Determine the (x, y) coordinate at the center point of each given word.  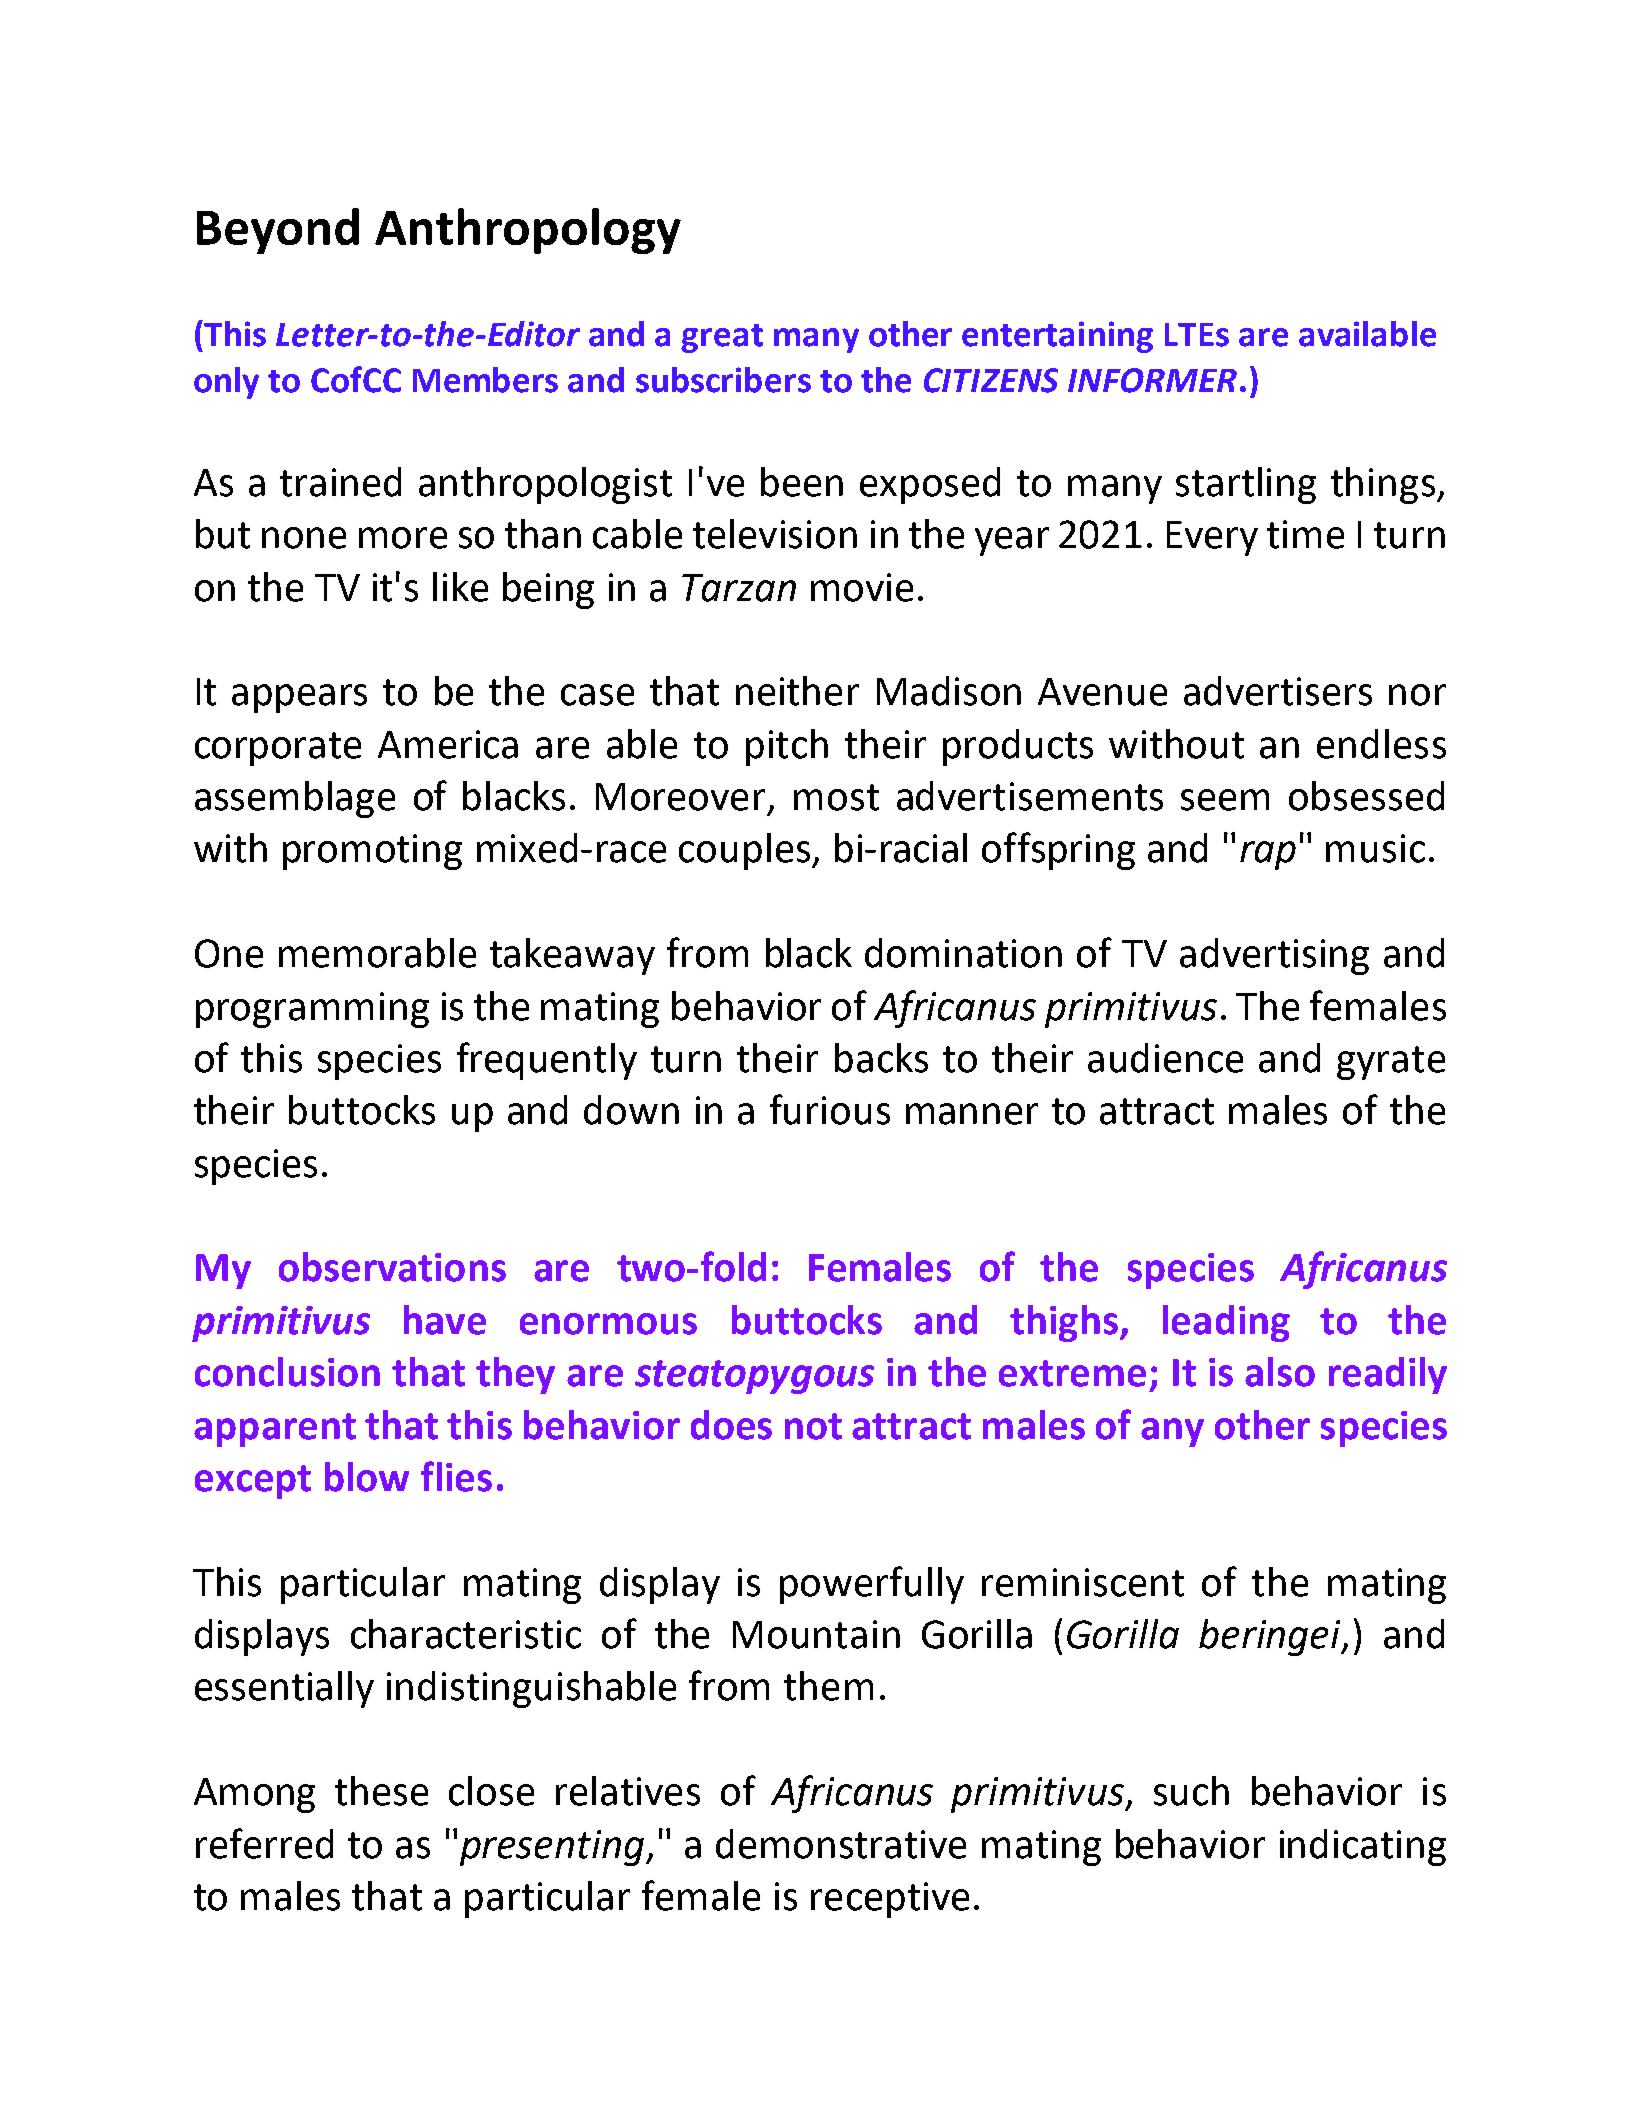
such (1191, 1791)
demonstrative (841, 1844)
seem (1225, 800)
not (813, 1426)
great (722, 338)
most (836, 797)
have (445, 1320)
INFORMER (1152, 380)
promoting (372, 852)
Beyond (278, 231)
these (381, 1791)
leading (1226, 1323)
